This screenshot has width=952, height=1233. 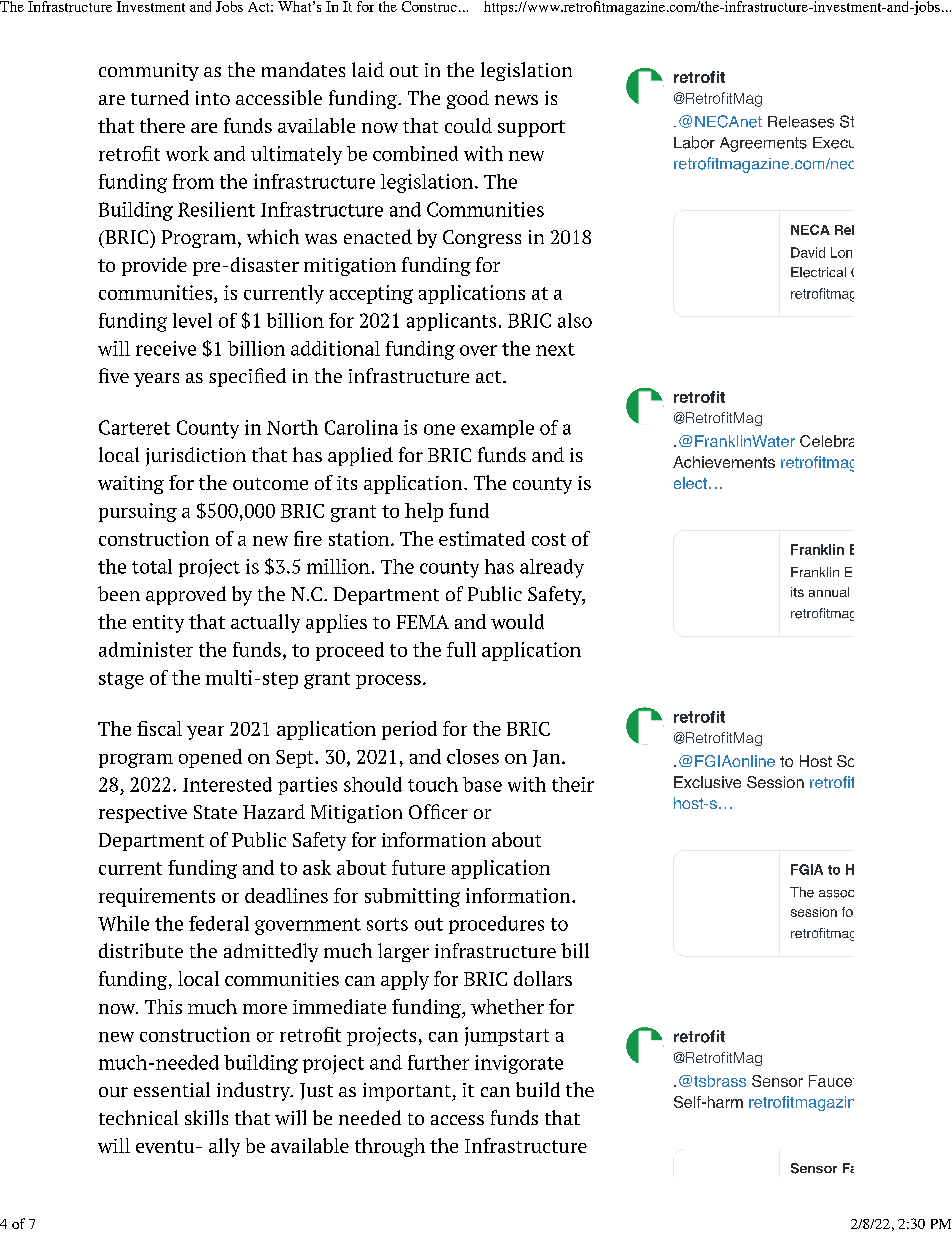 I want to click on good, so click(x=468, y=99).
